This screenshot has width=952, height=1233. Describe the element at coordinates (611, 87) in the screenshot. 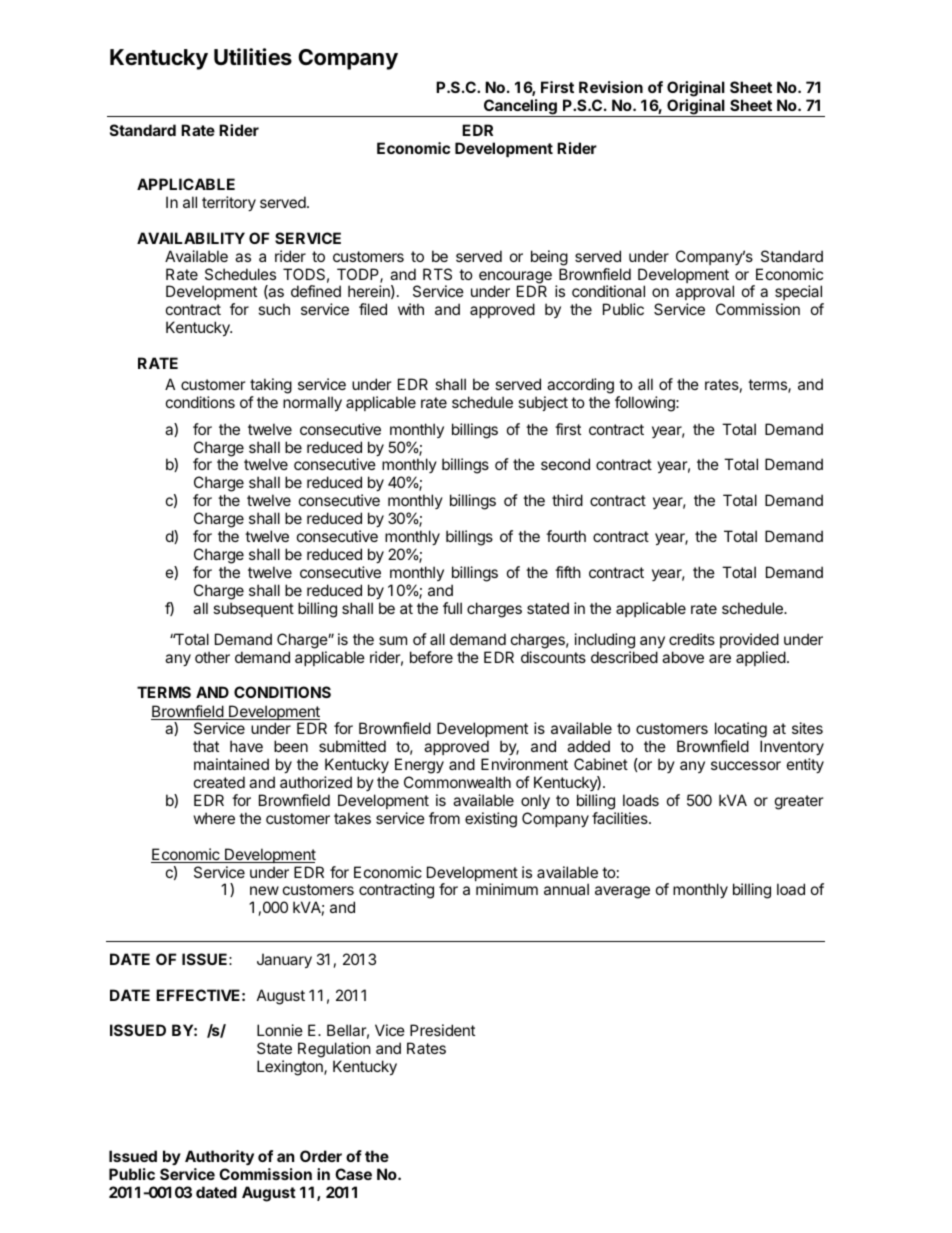

I see `Revision` at that location.
